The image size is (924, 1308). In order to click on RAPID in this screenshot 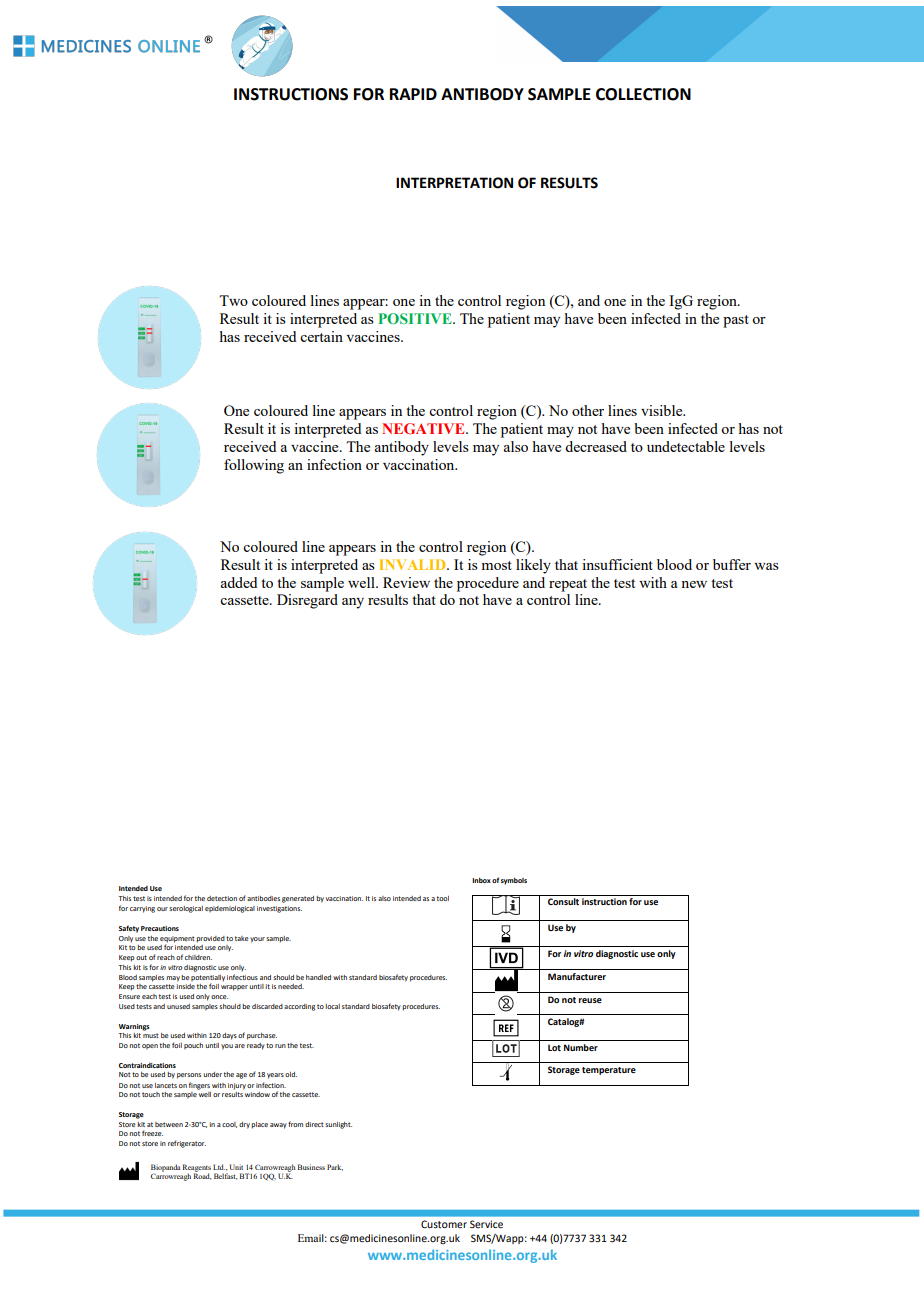, I will do `click(413, 94)`.
